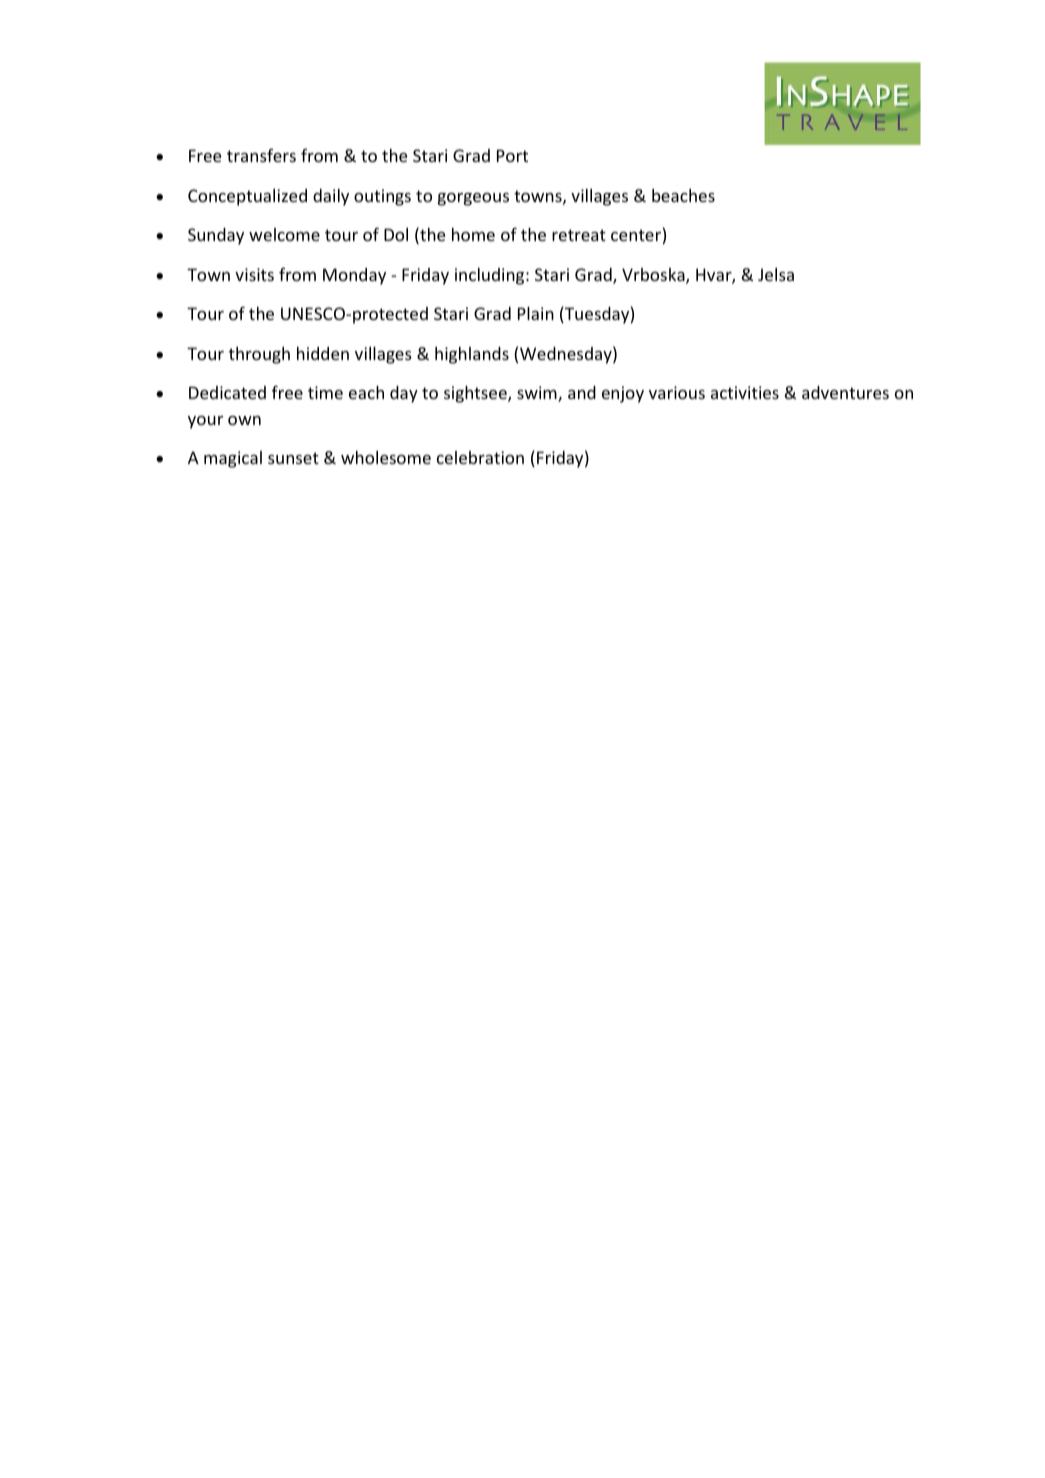  I want to click on home, so click(473, 234).
